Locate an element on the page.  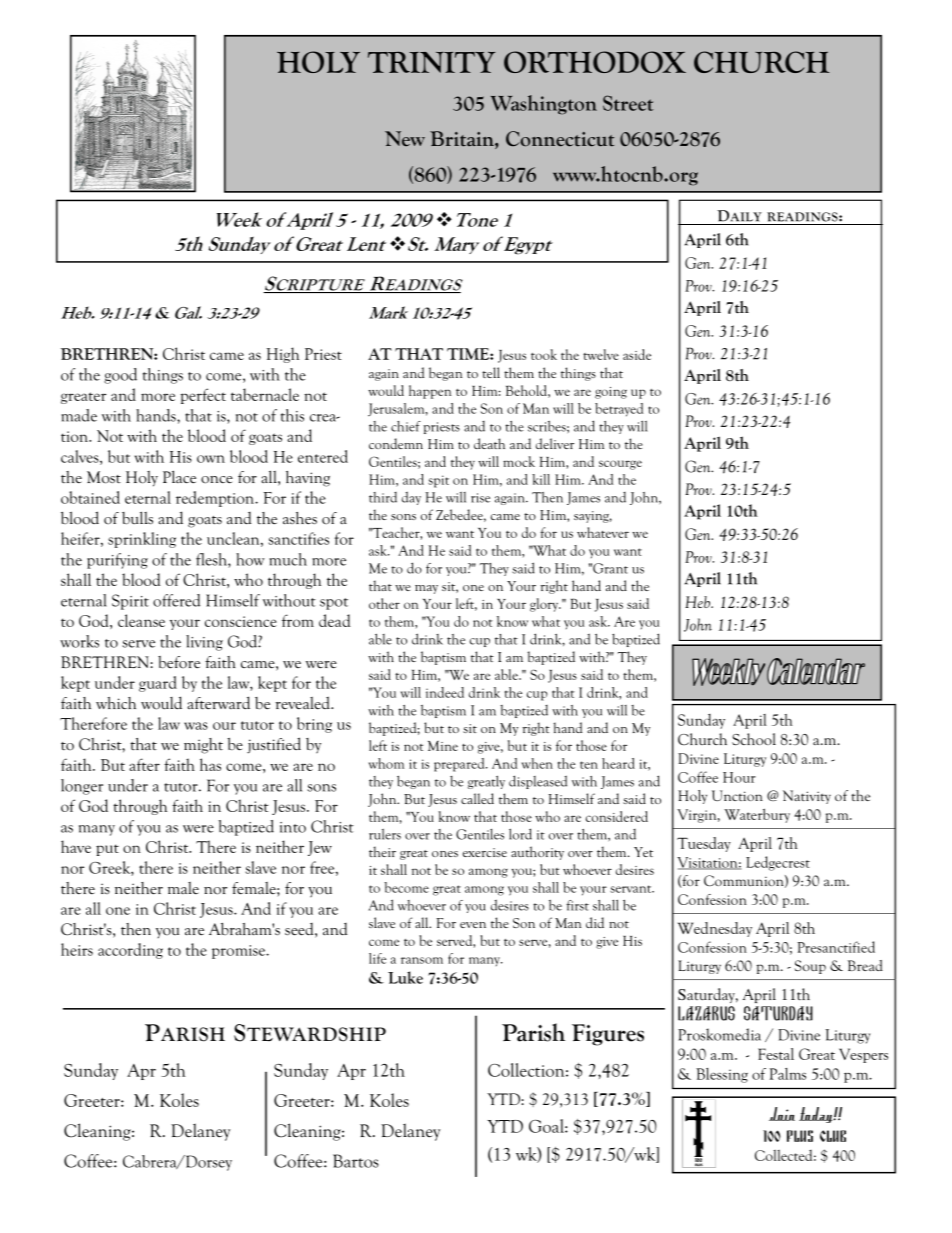
New is located at coordinates (405, 138).
